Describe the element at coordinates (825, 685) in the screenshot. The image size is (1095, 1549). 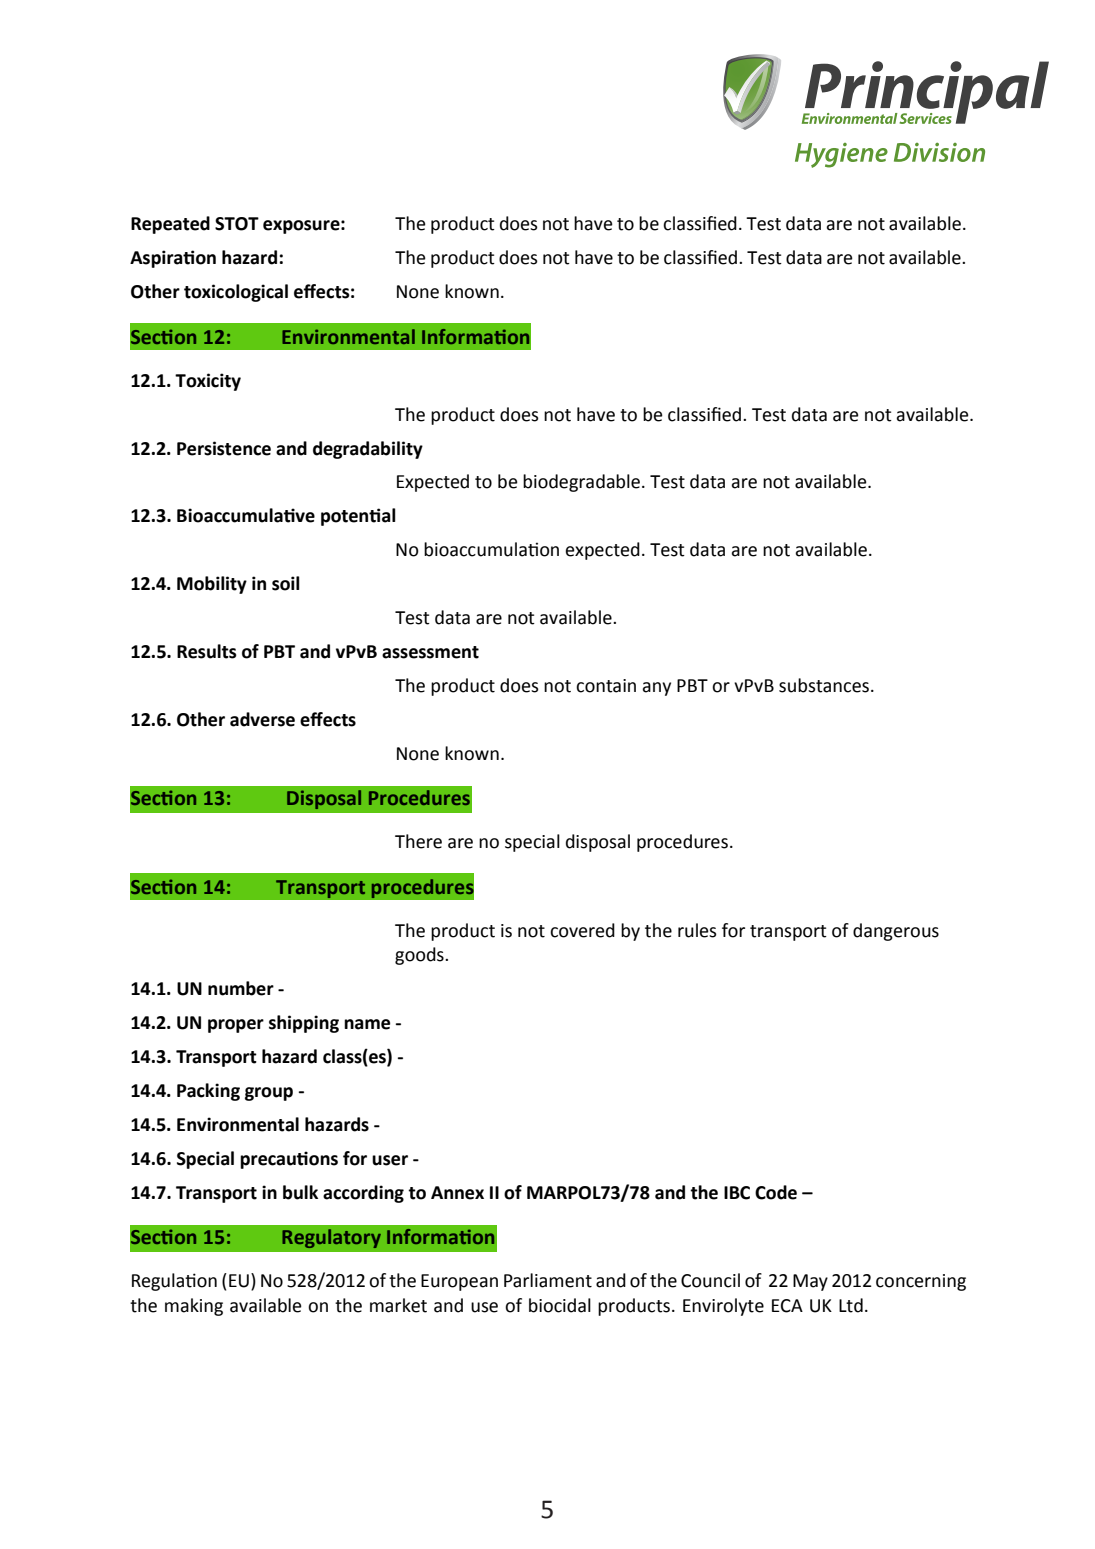
I see `substances` at that location.
